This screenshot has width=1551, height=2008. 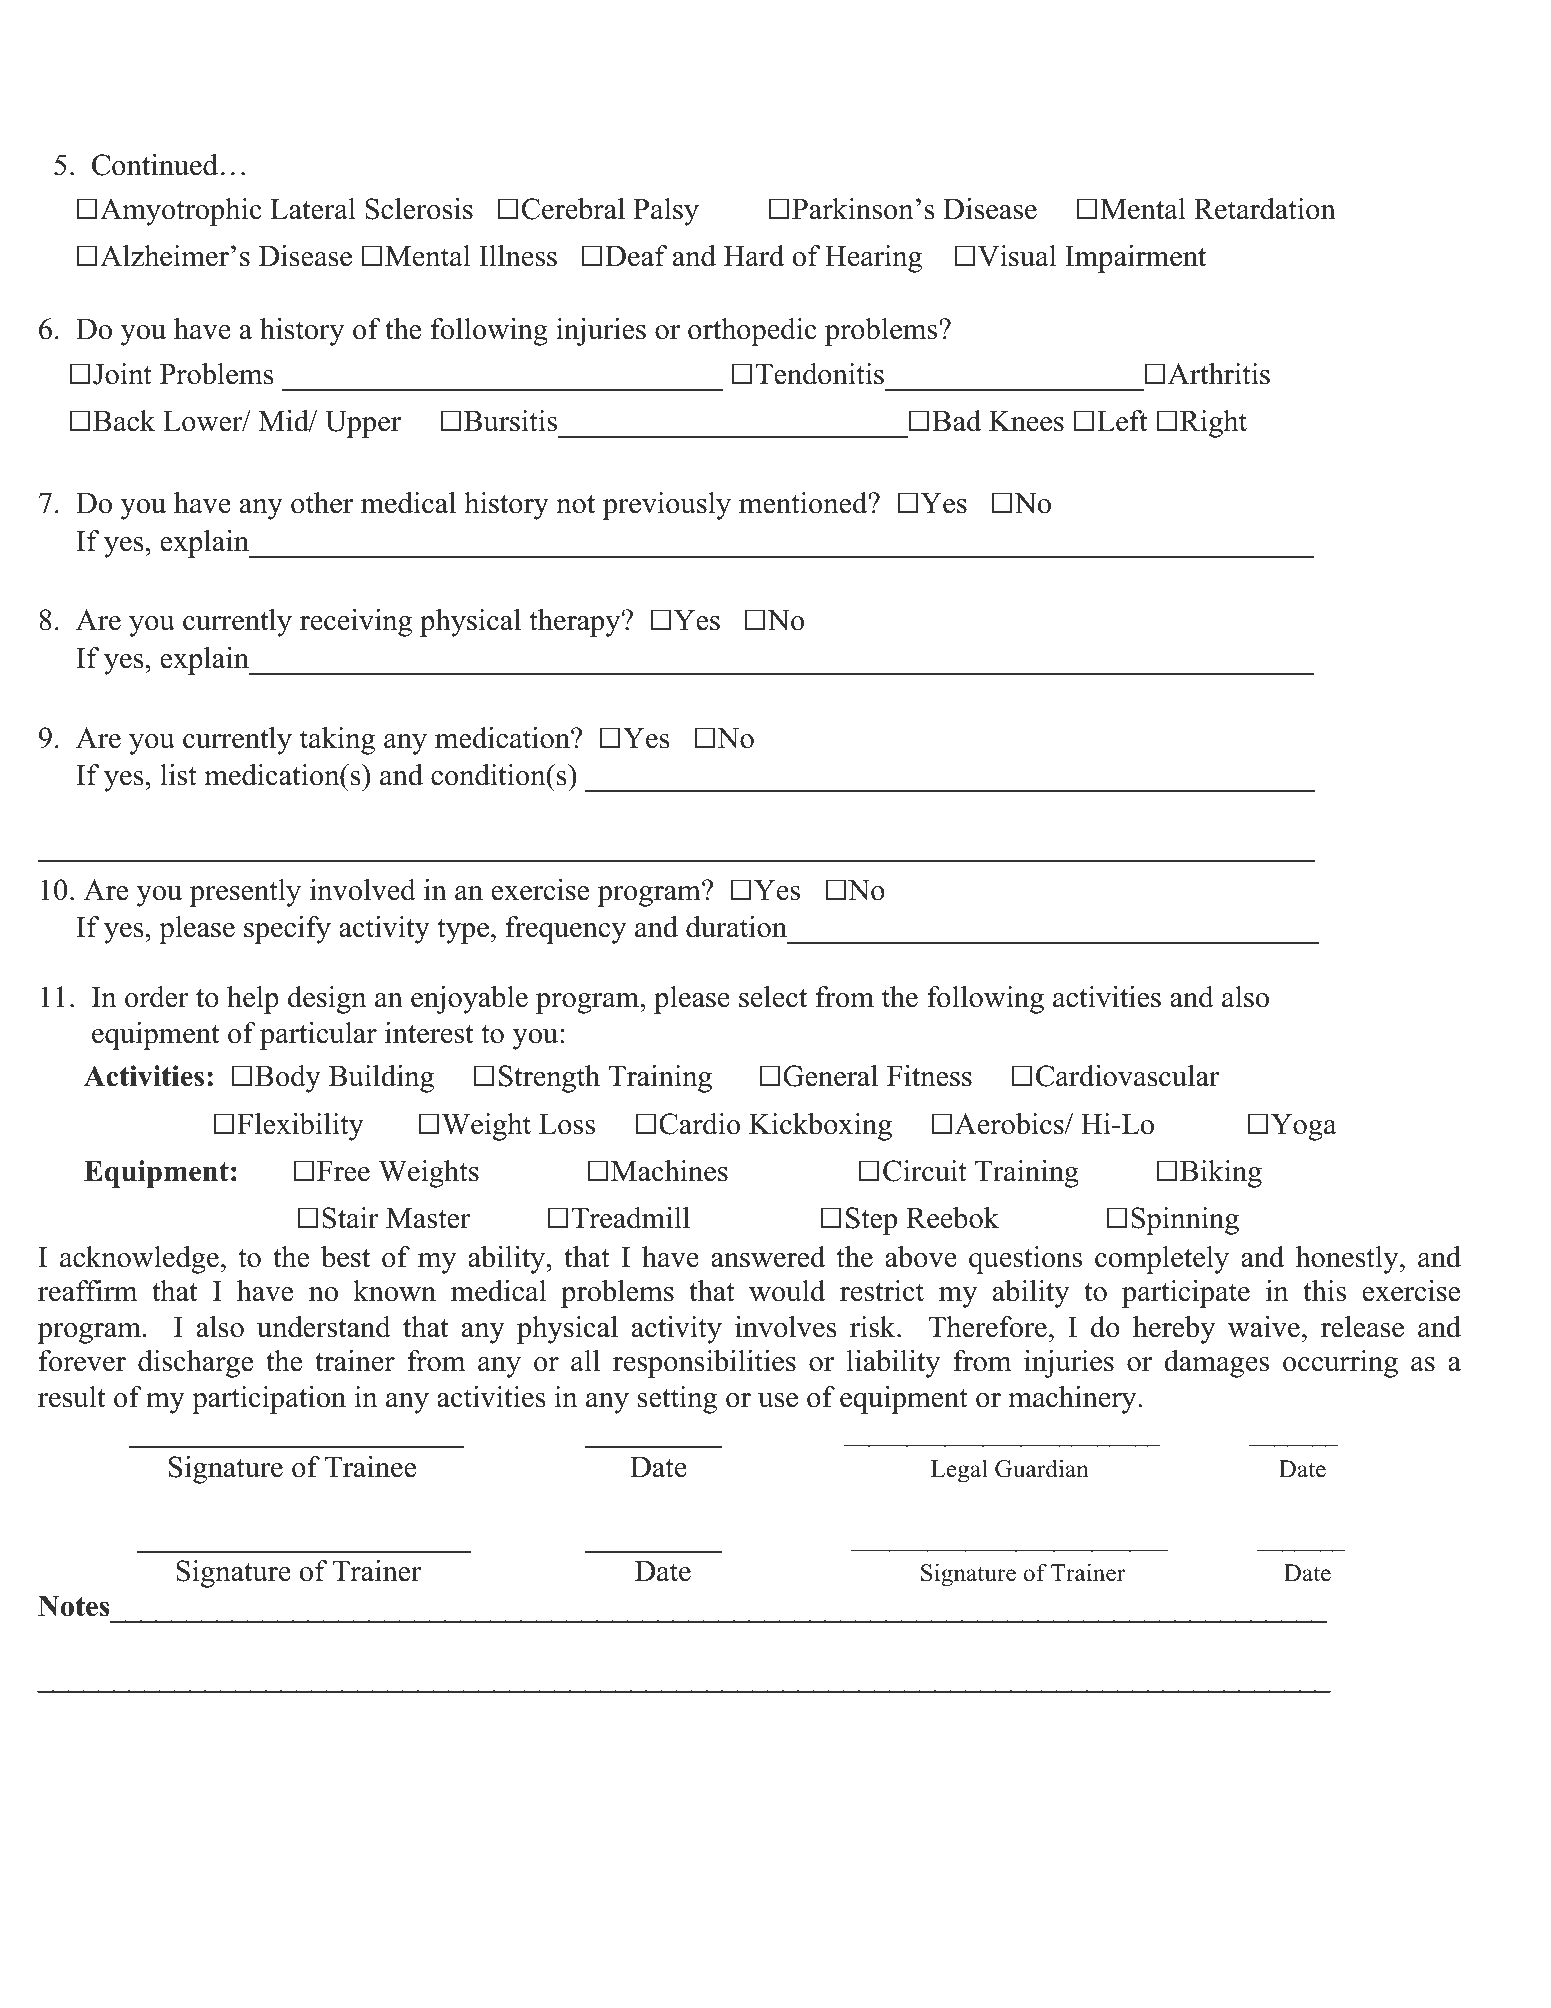 I want to click on Building, so click(x=381, y=1079).
